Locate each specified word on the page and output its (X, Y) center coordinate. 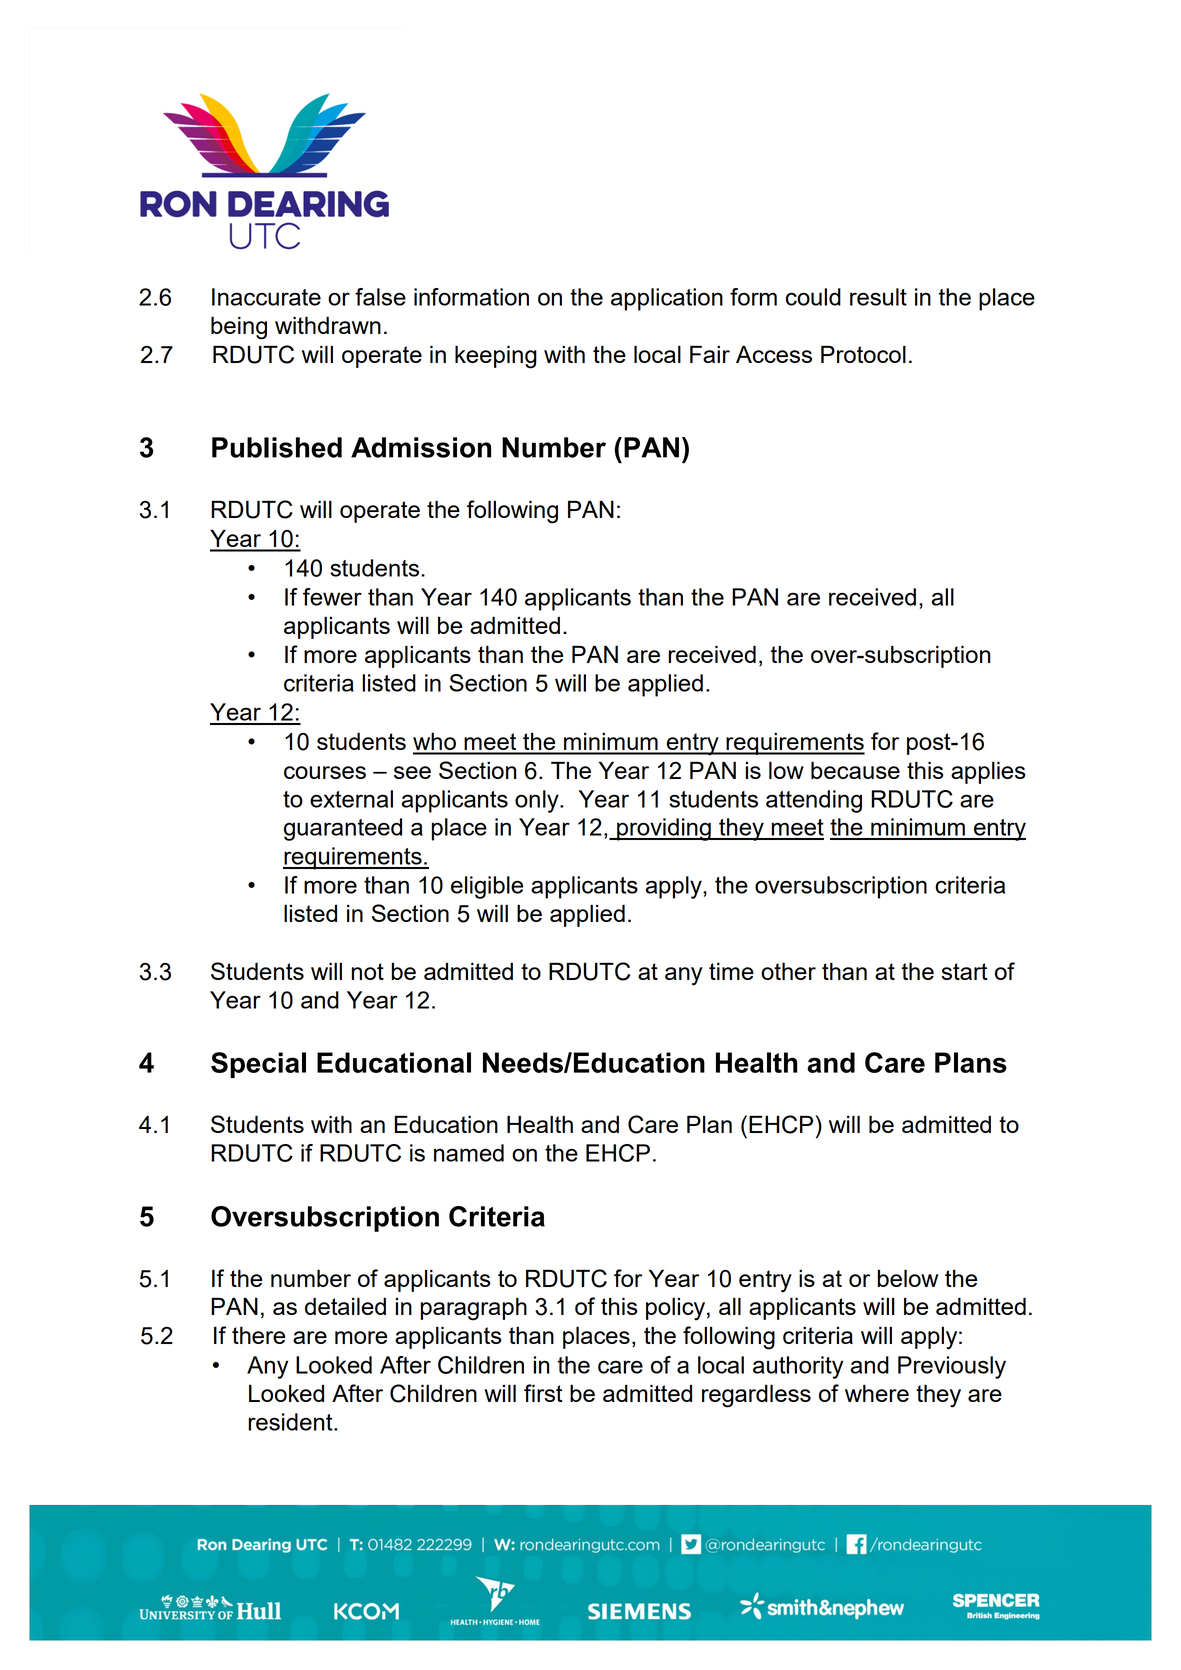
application (667, 299)
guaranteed (343, 829)
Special (258, 1065)
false (380, 297)
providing (664, 829)
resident (291, 1422)
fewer (332, 597)
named (469, 1153)
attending (814, 801)
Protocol (863, 354)
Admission (421, 447)
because (855, 770)
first (543, 1393)
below (908, 1278)
